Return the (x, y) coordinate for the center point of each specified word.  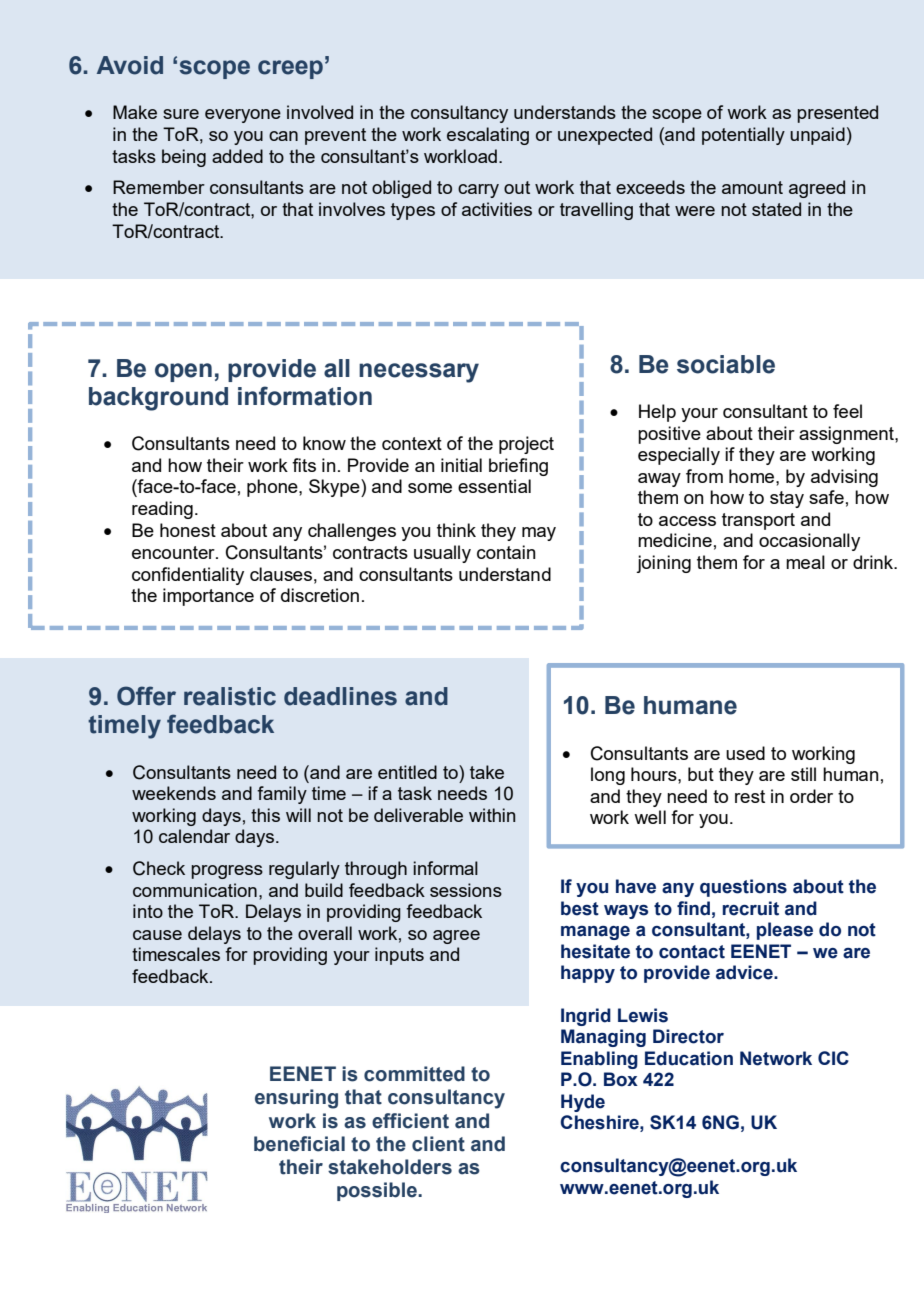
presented (837, 114)
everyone (243, 116)
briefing (518, 467)
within (492, 815)
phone (273, 488)
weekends (174, 793)
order (811, 796)
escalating (488, 136)
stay (787, 499)
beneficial (299, 1144)
